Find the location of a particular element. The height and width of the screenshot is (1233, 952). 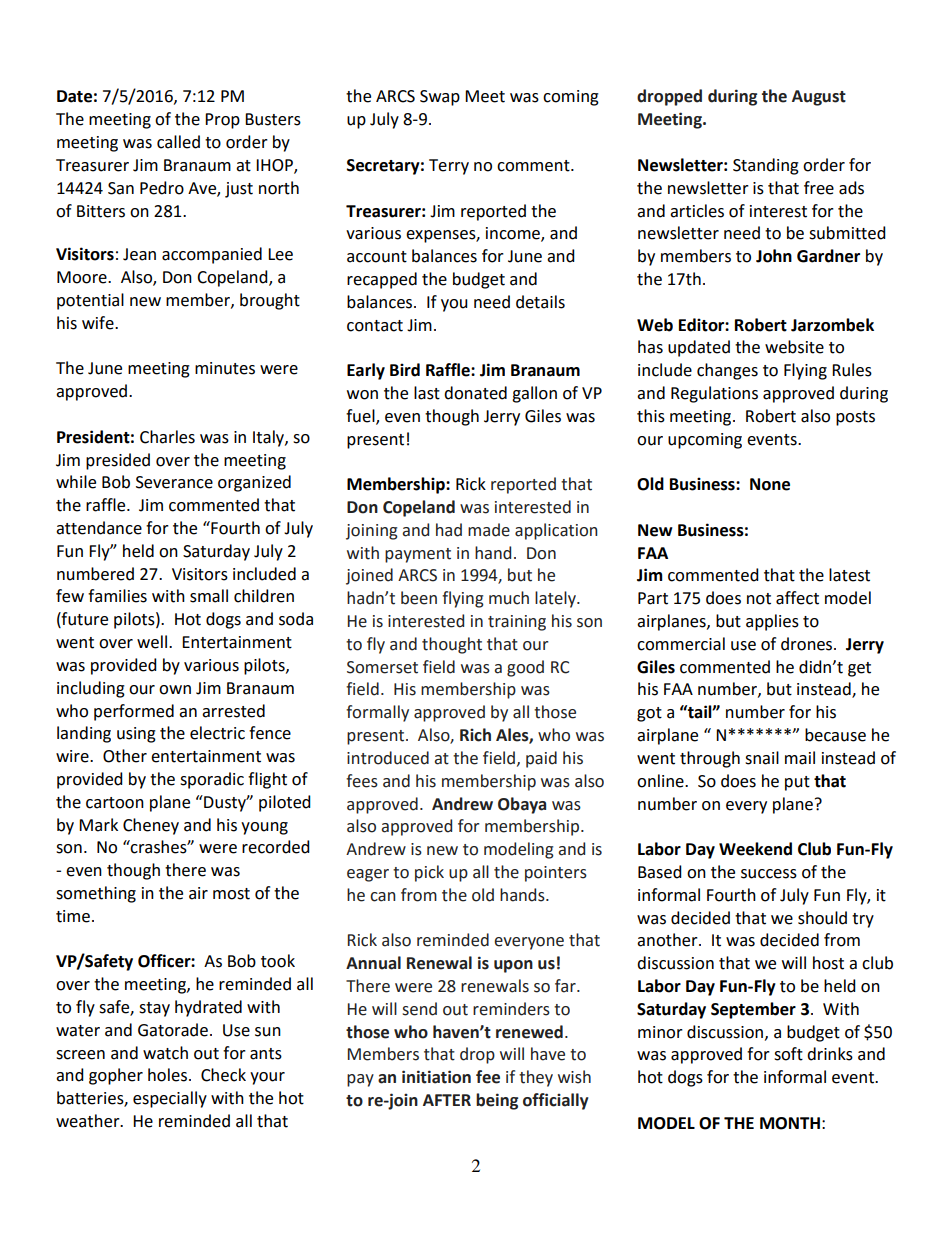

especially is located at coordinates (170, 1099).
